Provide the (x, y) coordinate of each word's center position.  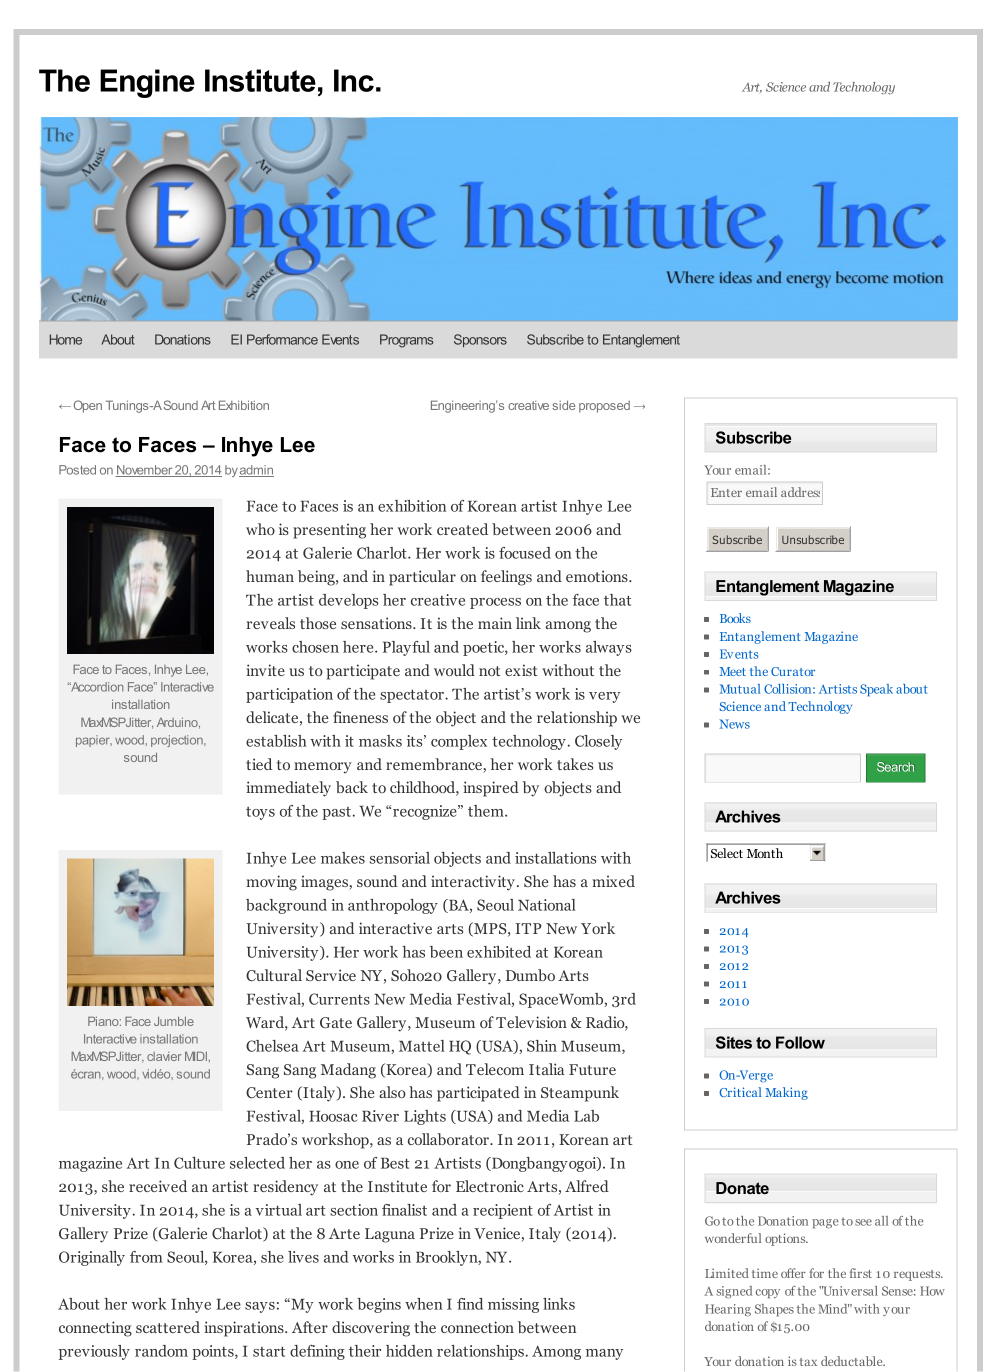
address (800, 492)
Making (786, 1093)
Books (735, 618)
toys (260, 813)
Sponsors (480, 340)
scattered (168, 1327)
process (495, 603)
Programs (407, 341)
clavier (164, 1056)
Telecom (495, 1069)
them (487, 811)
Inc (354, 80)
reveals (270, 623)
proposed (604, 407)
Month (765, 853)
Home (66, 339)
